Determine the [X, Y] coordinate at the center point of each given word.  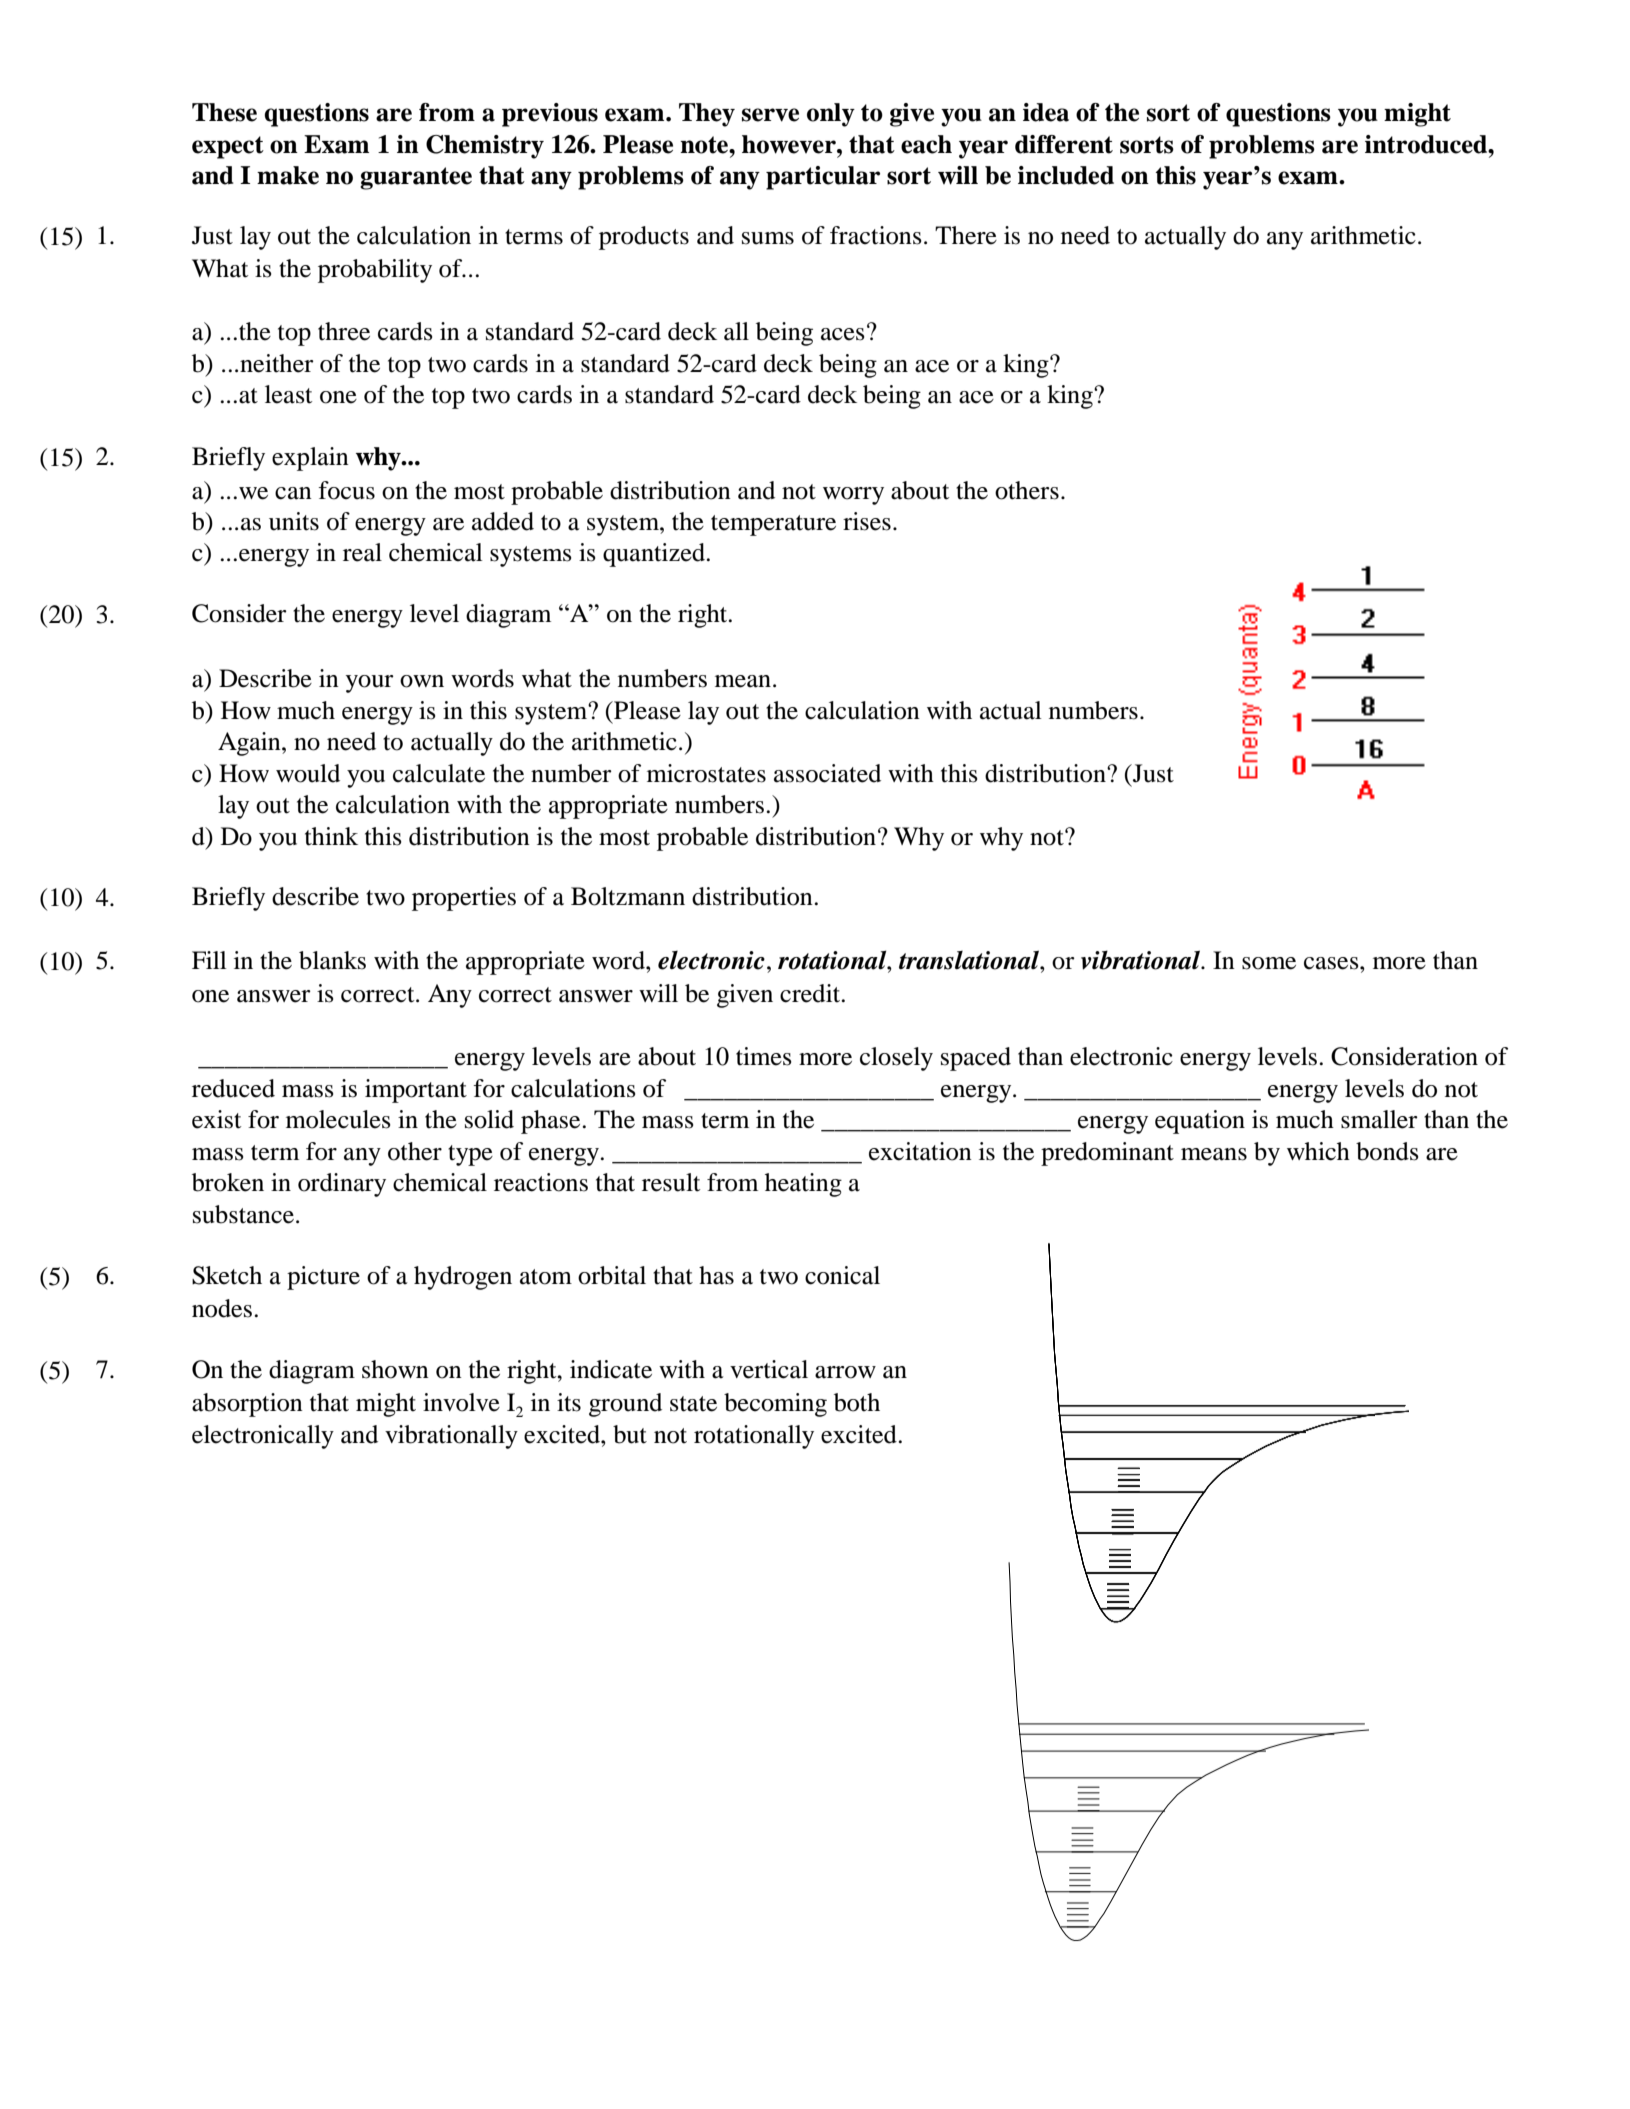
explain [310, 459]
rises [867, 521]
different [1064, 144]
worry [853, 496]
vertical [769, 1369]
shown [395, 1369]
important [416, 1091]
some [1269, 963]
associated [827, 773]
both [857, 1402]
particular [823, 178]
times [764, 1056]
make [288, 175]
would [308, 773]
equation [1200, 1122]
